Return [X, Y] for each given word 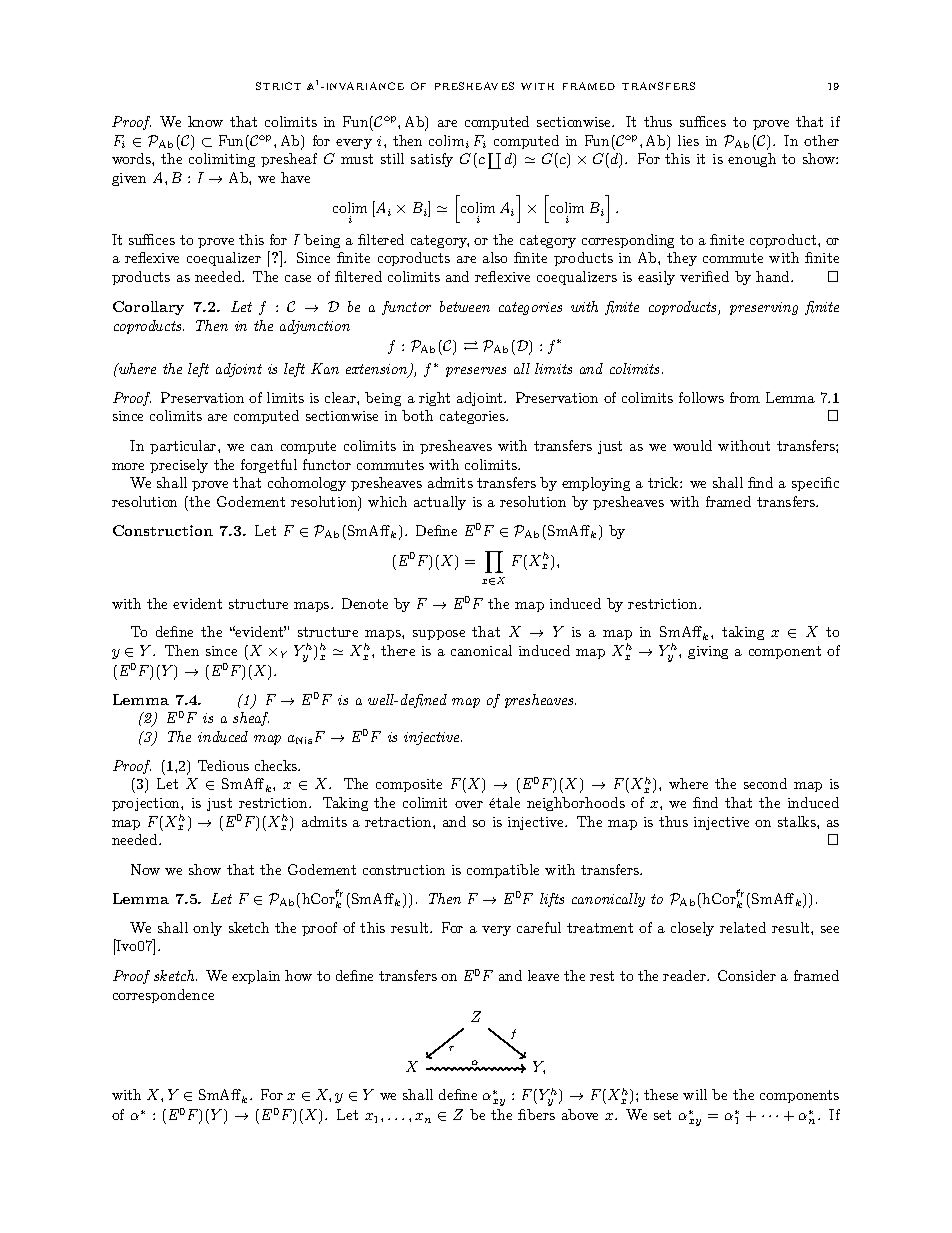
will [695, 1094]
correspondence [163, 996]
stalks [798, 821]
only [207, 929]
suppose [439, 635]
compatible [503, 871]
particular [184, 447]
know [205, 121]
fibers [536, 1114]
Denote [365, 603]
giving [708, 652]
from [745, 397]
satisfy [432, 160]
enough [752, 160]
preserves [476, 372]
